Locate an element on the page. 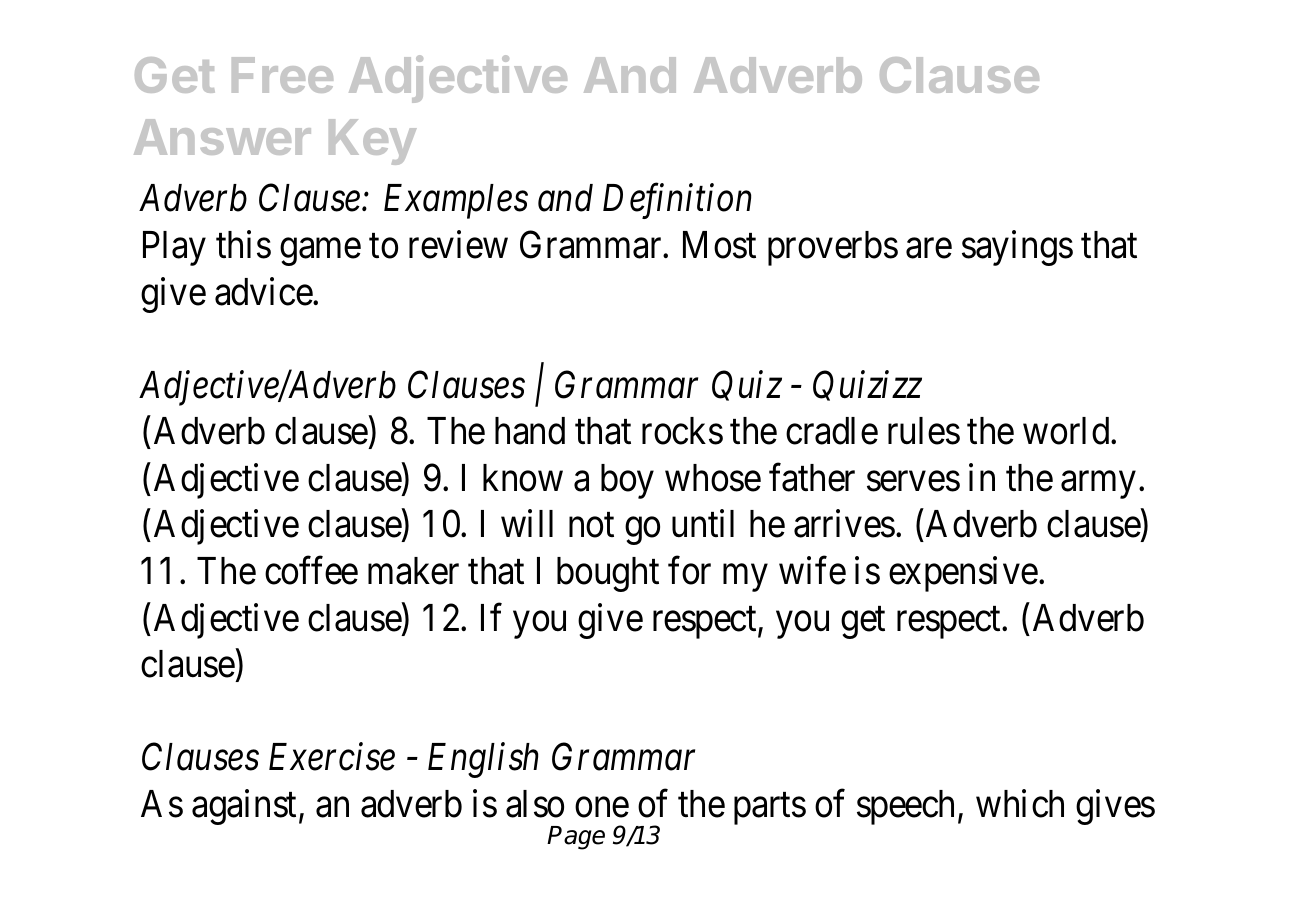  Exercise is located at coordinates (332, 757).
